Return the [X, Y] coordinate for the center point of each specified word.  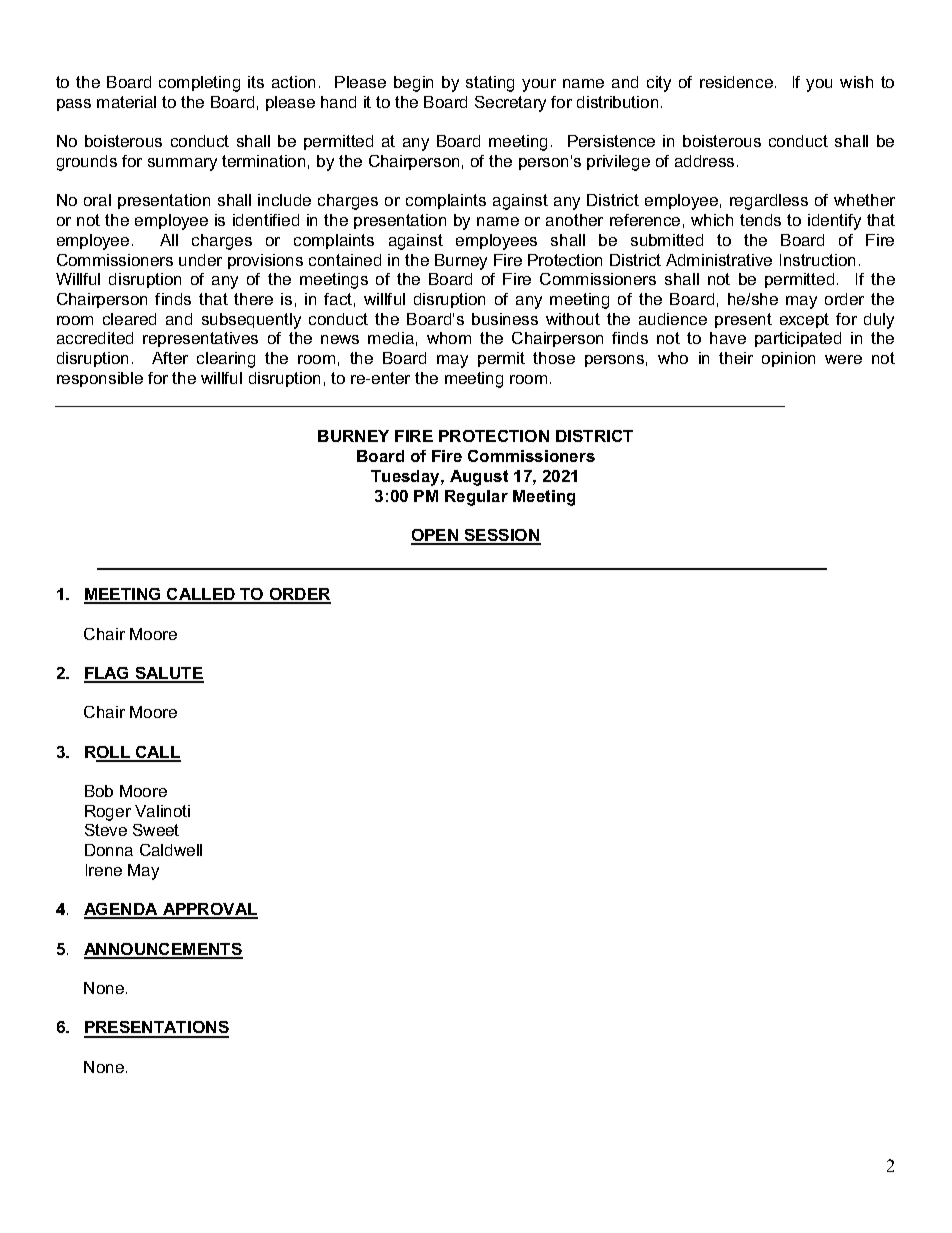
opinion [788, 359]
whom [449, 338]
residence [736, 82]
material [126, 102]
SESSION [502, 536]
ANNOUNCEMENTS [163, 950]
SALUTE [168, 674]
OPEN [436, 536]
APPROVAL [209, 910]
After [170, 358]
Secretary [510, 104]
